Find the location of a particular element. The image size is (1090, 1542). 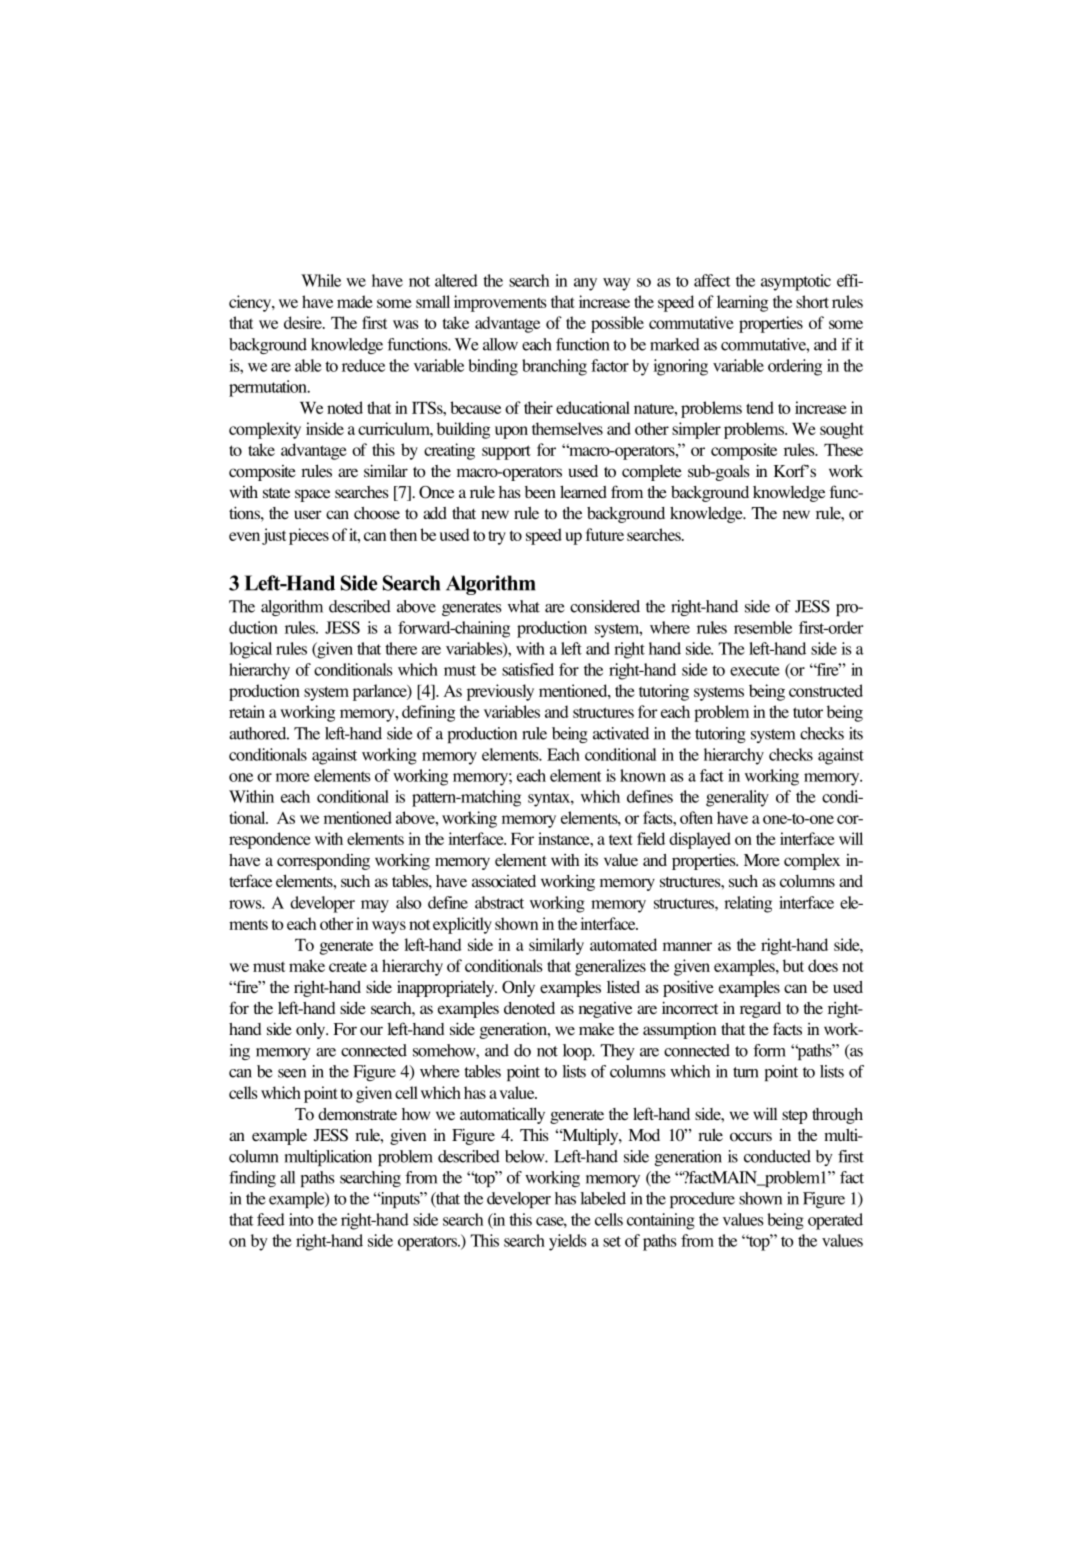

yields is located at coordinates (568, 1242).
